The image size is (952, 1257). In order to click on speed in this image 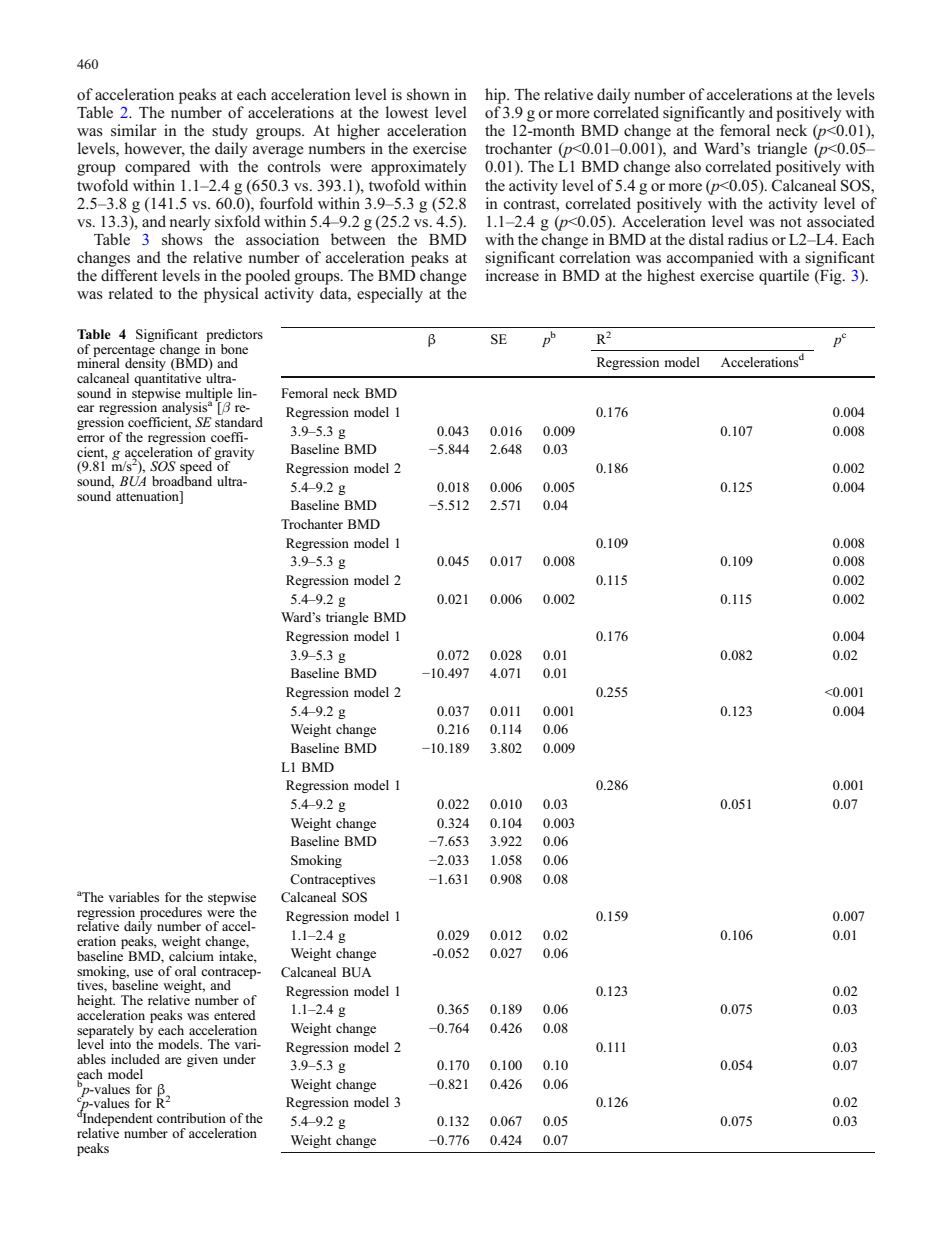, I will do `click(196, 469)`.
